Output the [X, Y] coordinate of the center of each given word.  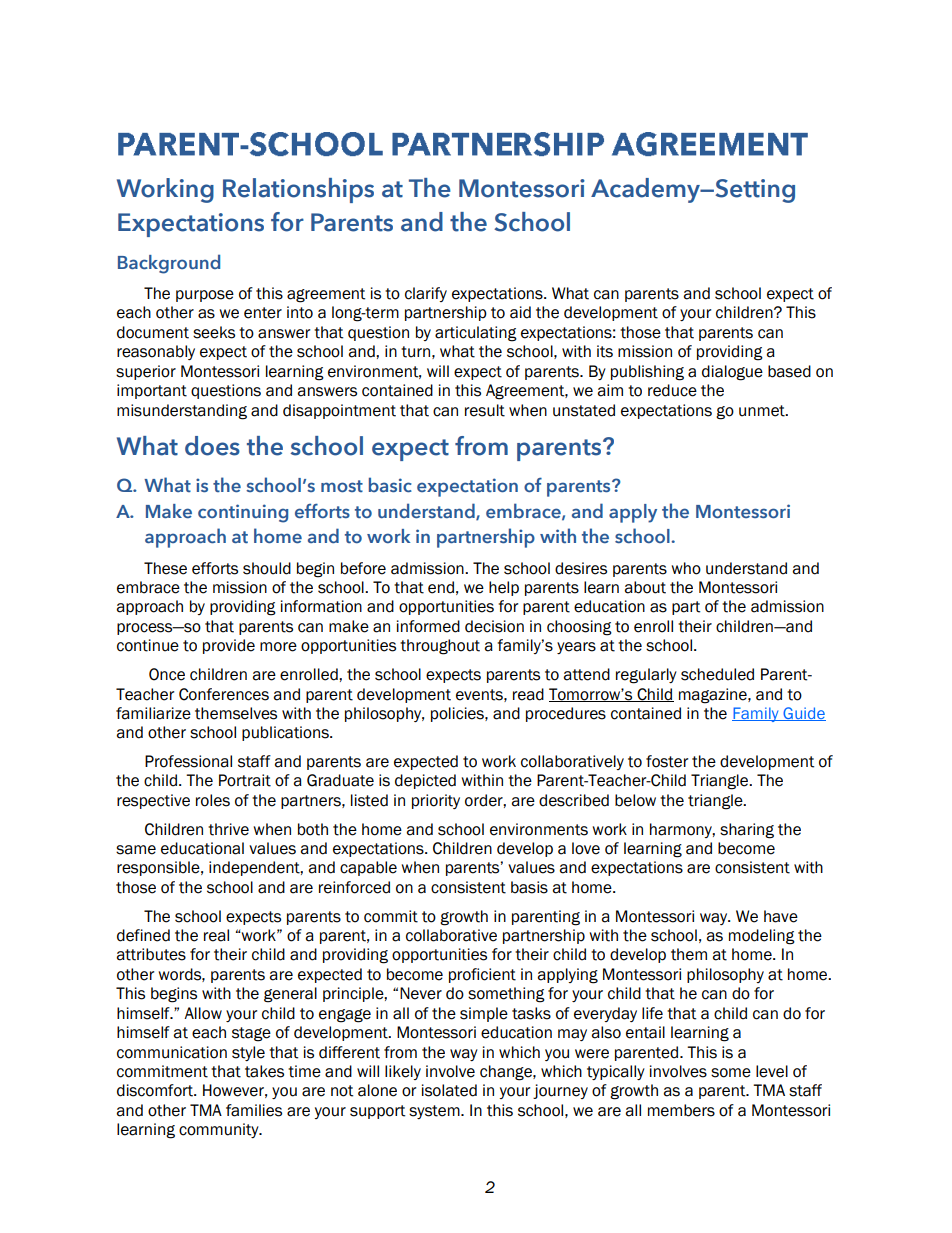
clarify [426, 294]
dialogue [732, 373]
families [254, 1110]
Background [169, 264]
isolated [449, 1090]
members [681, 1110]
